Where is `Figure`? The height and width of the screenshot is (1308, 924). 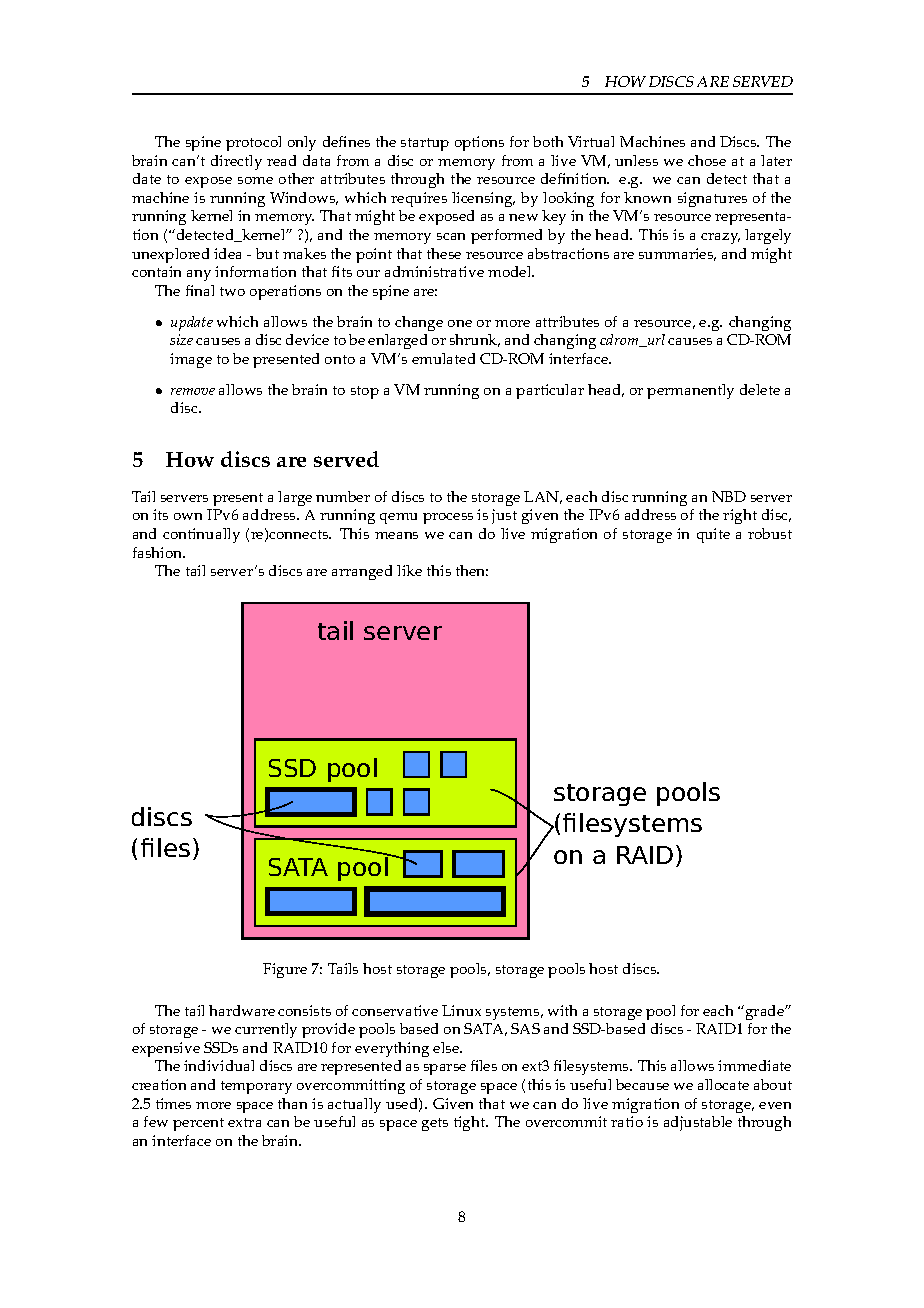
Figure is located at coordinates (285, 970).
